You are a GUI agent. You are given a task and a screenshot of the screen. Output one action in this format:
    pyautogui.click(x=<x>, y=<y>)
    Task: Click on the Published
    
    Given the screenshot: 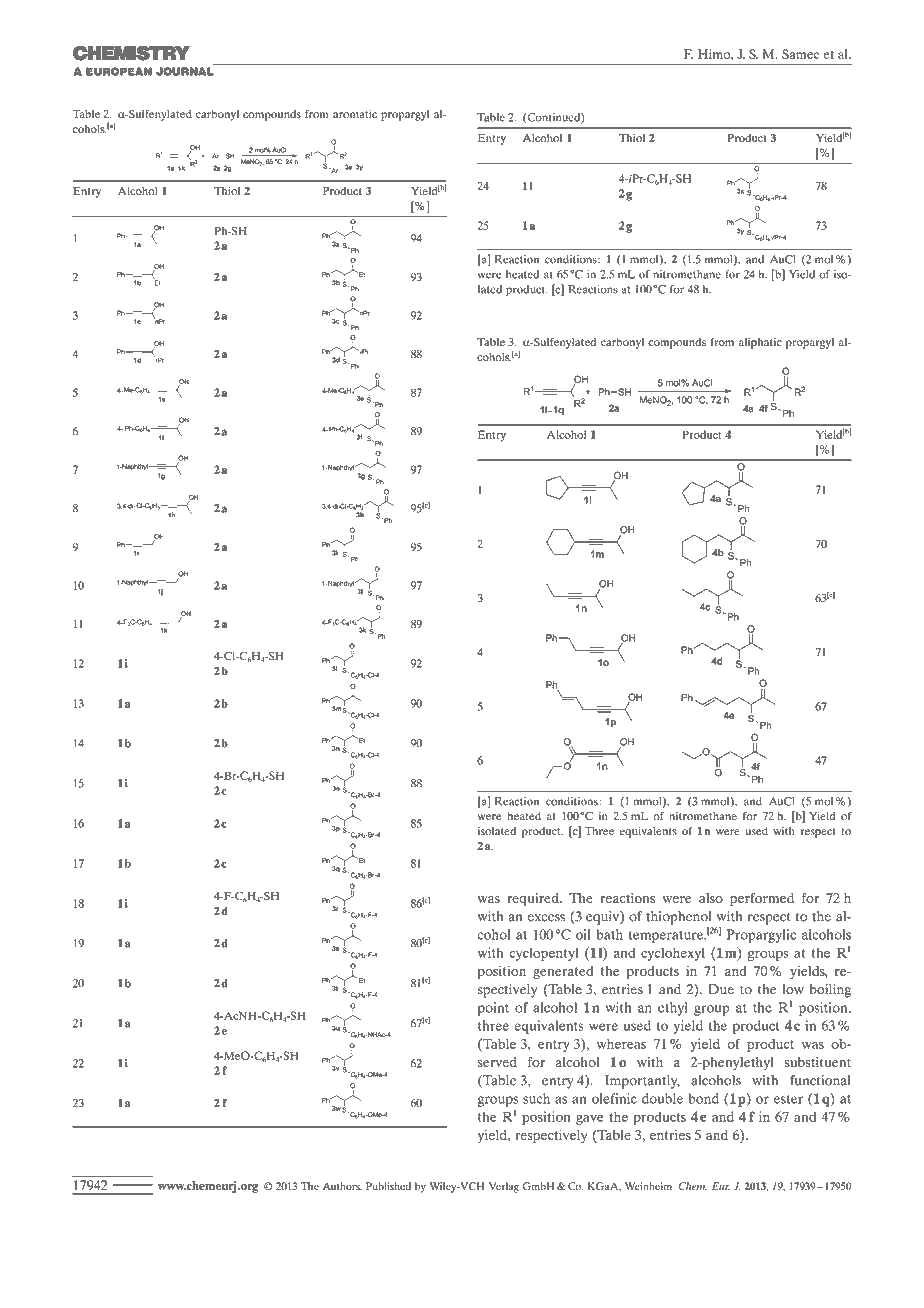 What is the action you would take?
    pyautogui.click(x=388, y=1186)
